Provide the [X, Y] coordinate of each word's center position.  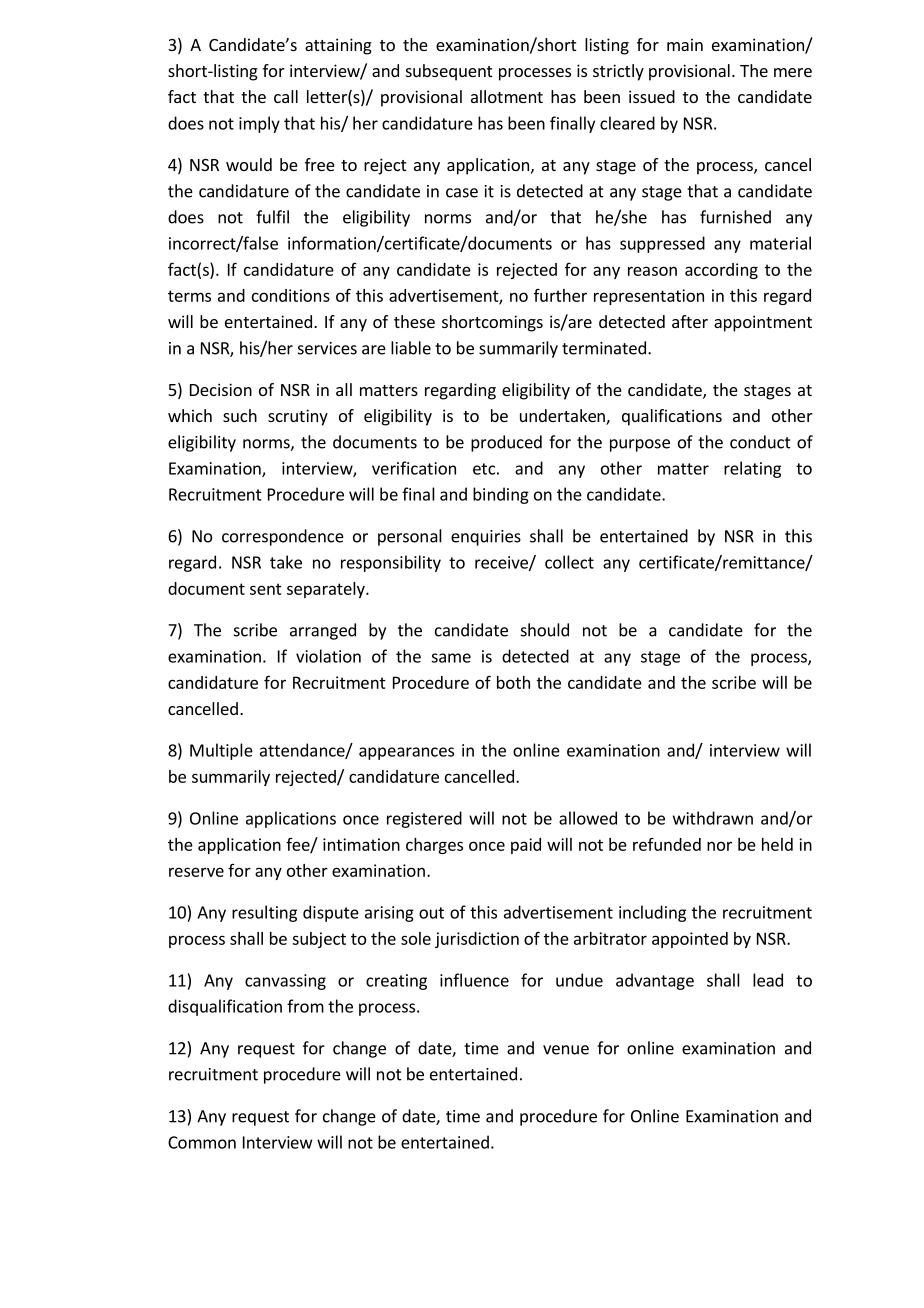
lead [768, 980]
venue [566, 1050]
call [286, 96]
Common [202, 1142]
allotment [507, 96]
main [685, 44]
